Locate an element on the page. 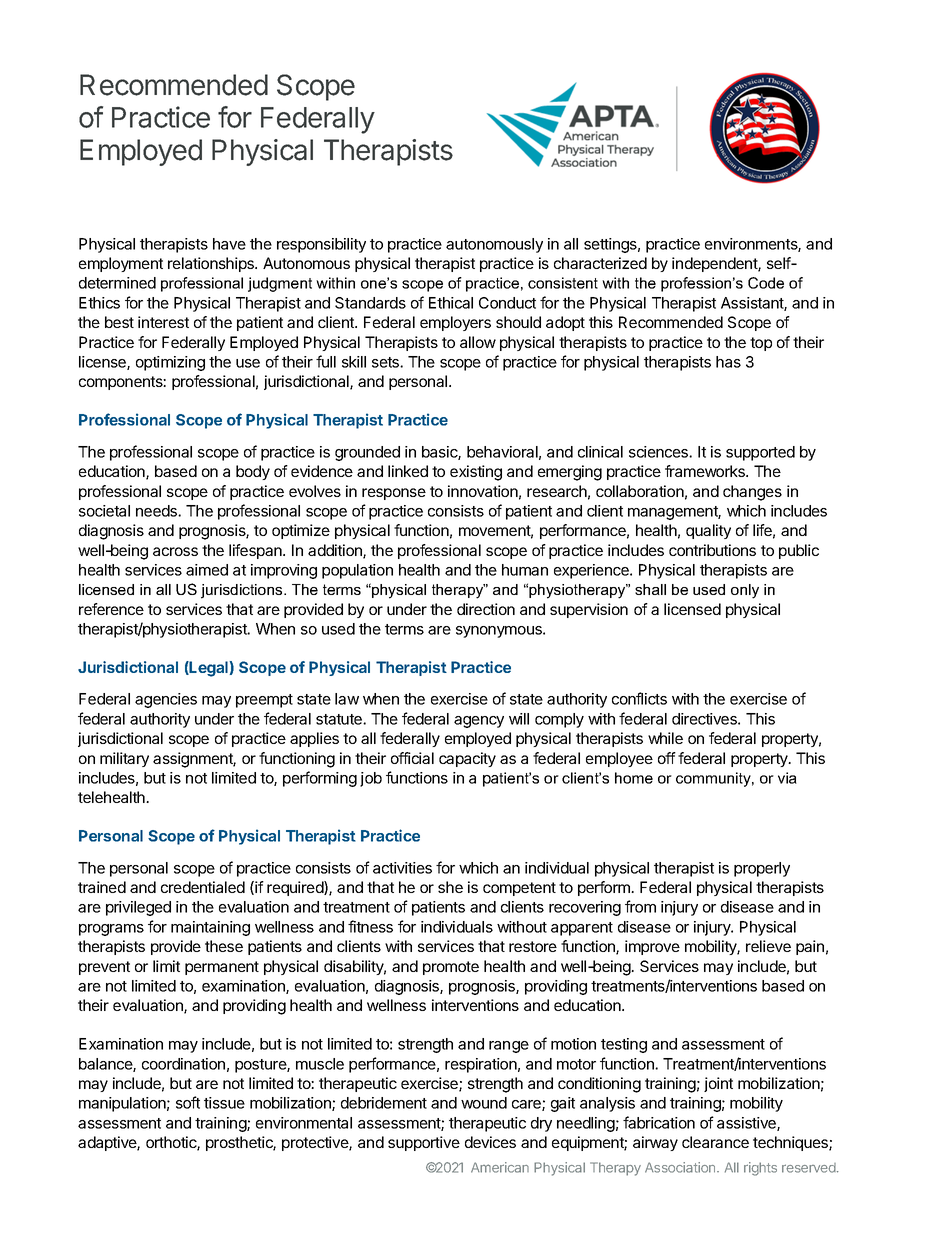 The height and width of the image is (1233, 952). maintaining is located at coordinates (210, 928).
